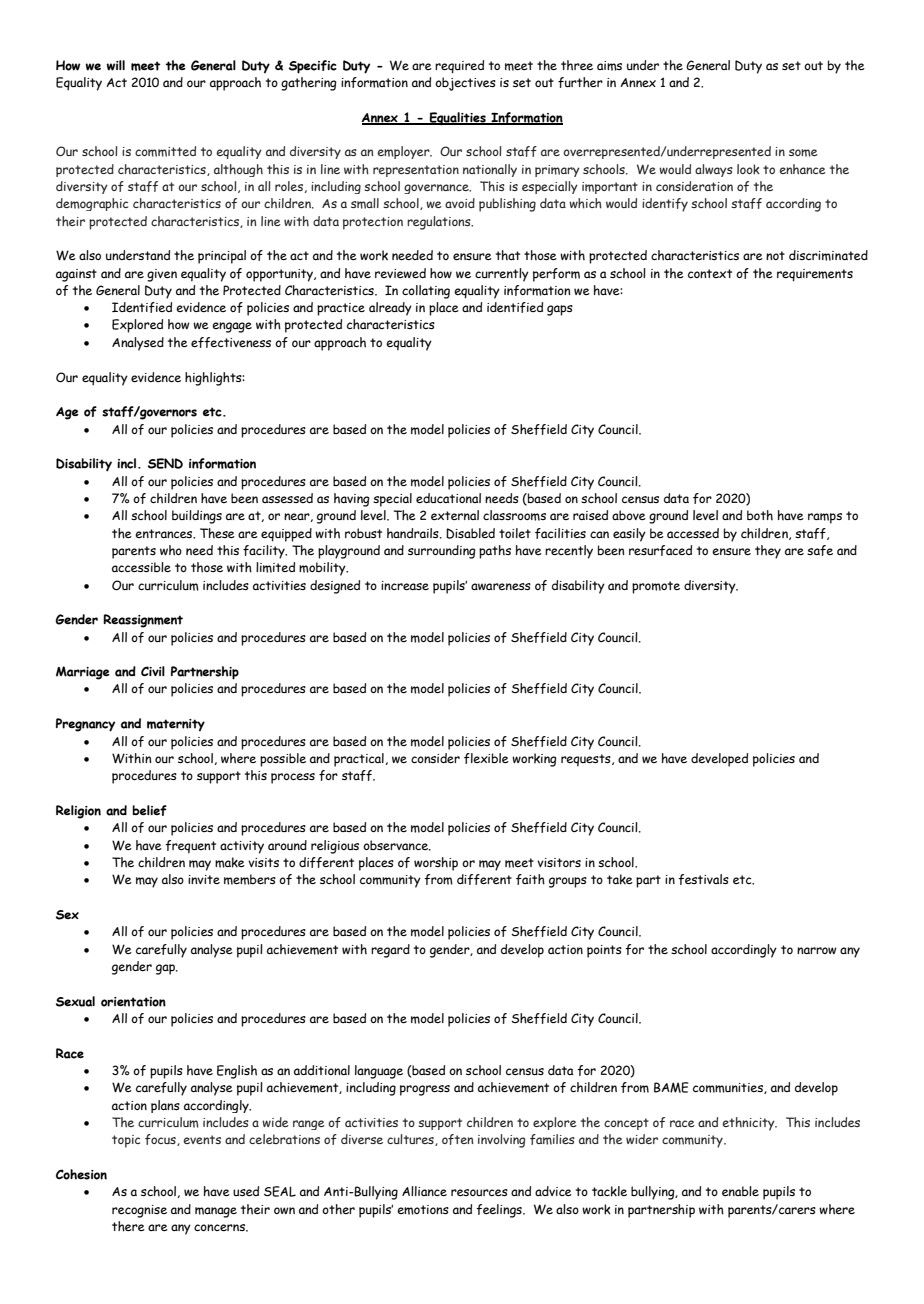  What do you see at coordinates (448, 498) in the screenshot?
I see `educational` at bounding box center [448, 498].
